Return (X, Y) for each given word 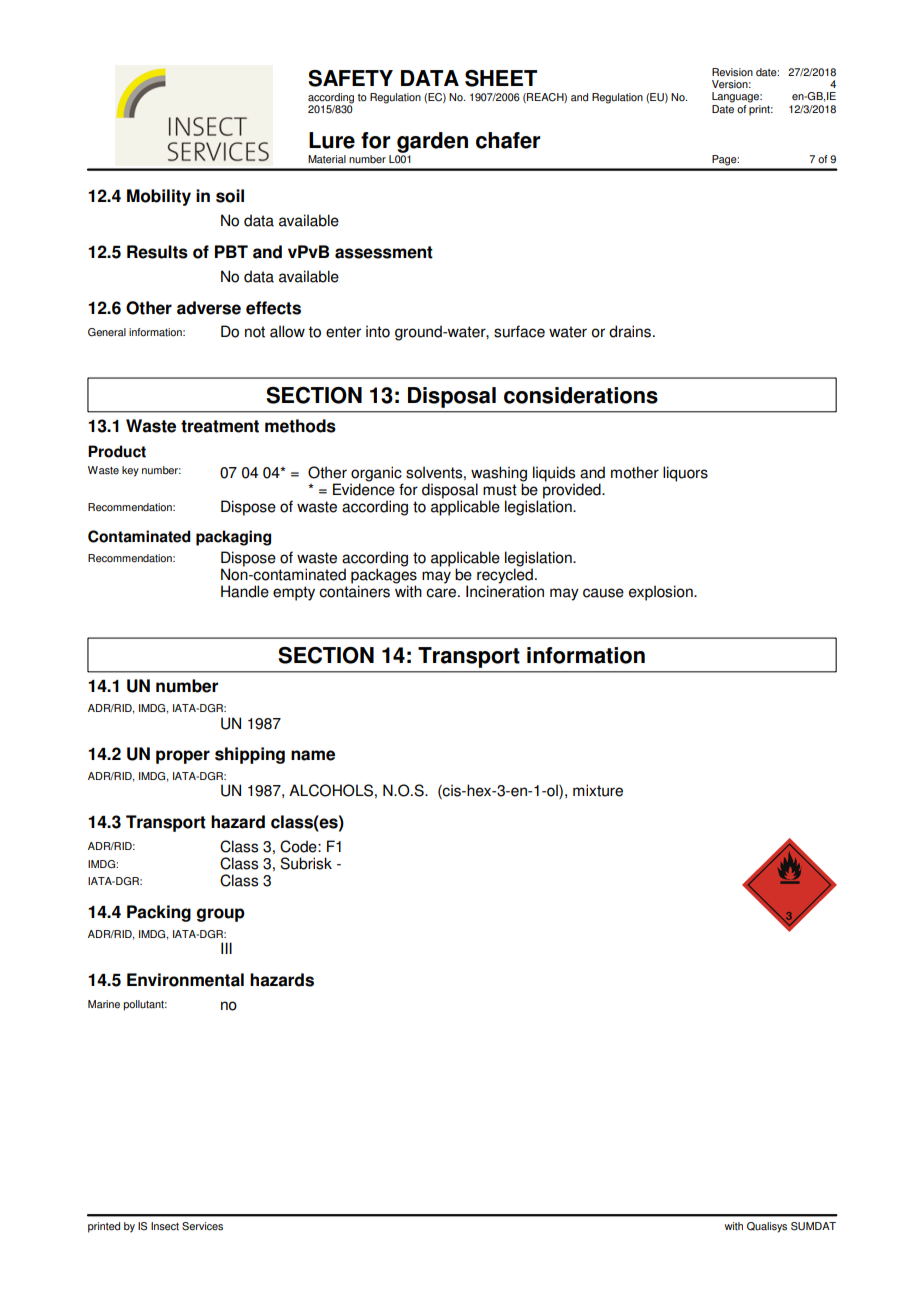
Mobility (159, 197)
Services (202, 1226)
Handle (245, 591)
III (226, 948)
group (221, 915)
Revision (732, 72)
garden (432, 142)
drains (630, 331)
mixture (598, 790)
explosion (662, 593)
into (378, 331)
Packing (159, 913)
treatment (220, 426)
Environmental (185, 980)
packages (384, 577)
